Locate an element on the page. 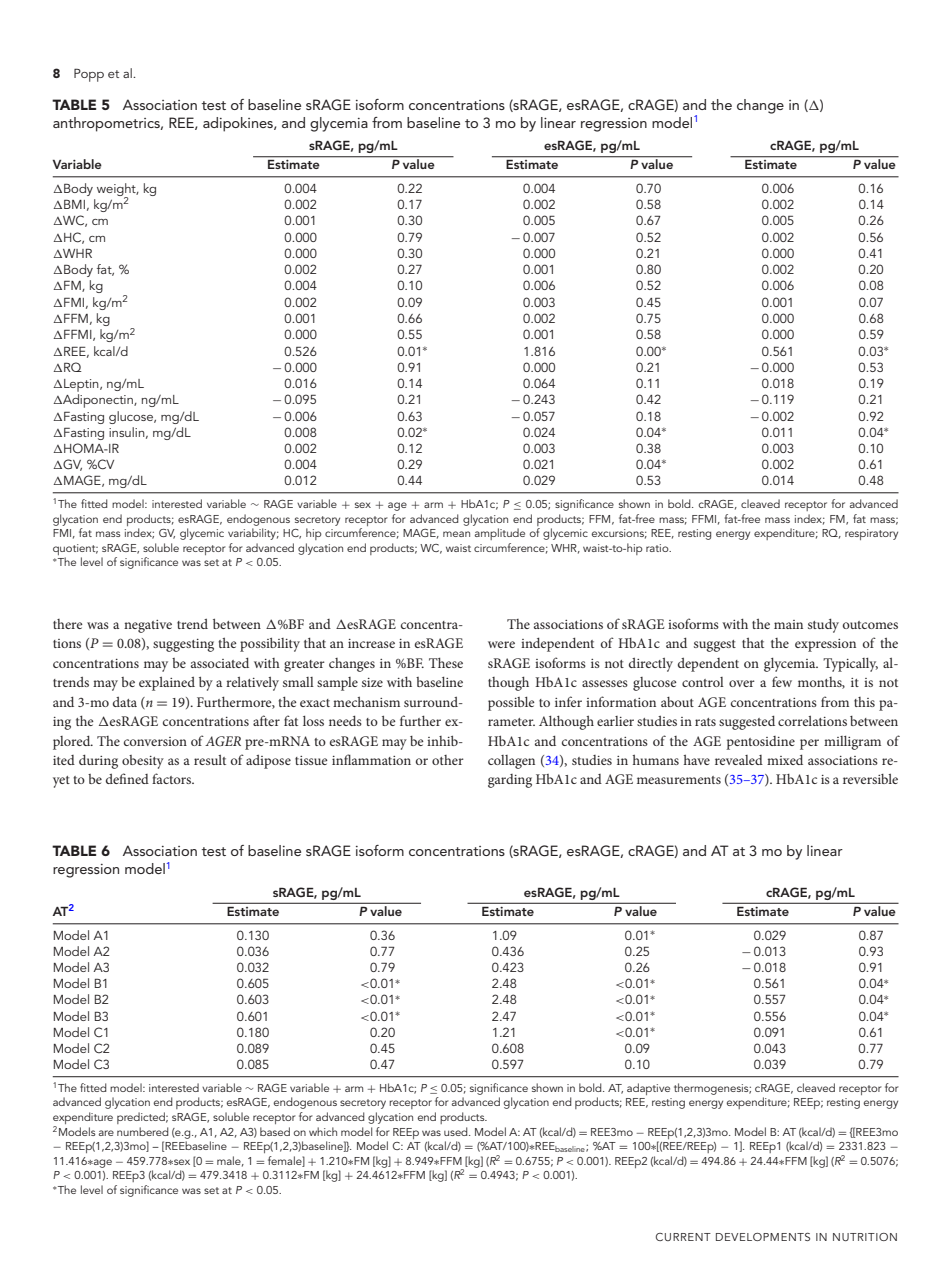 The height and width of the document is (1275, 952). respiratory is located at coordinates (871, 534).
